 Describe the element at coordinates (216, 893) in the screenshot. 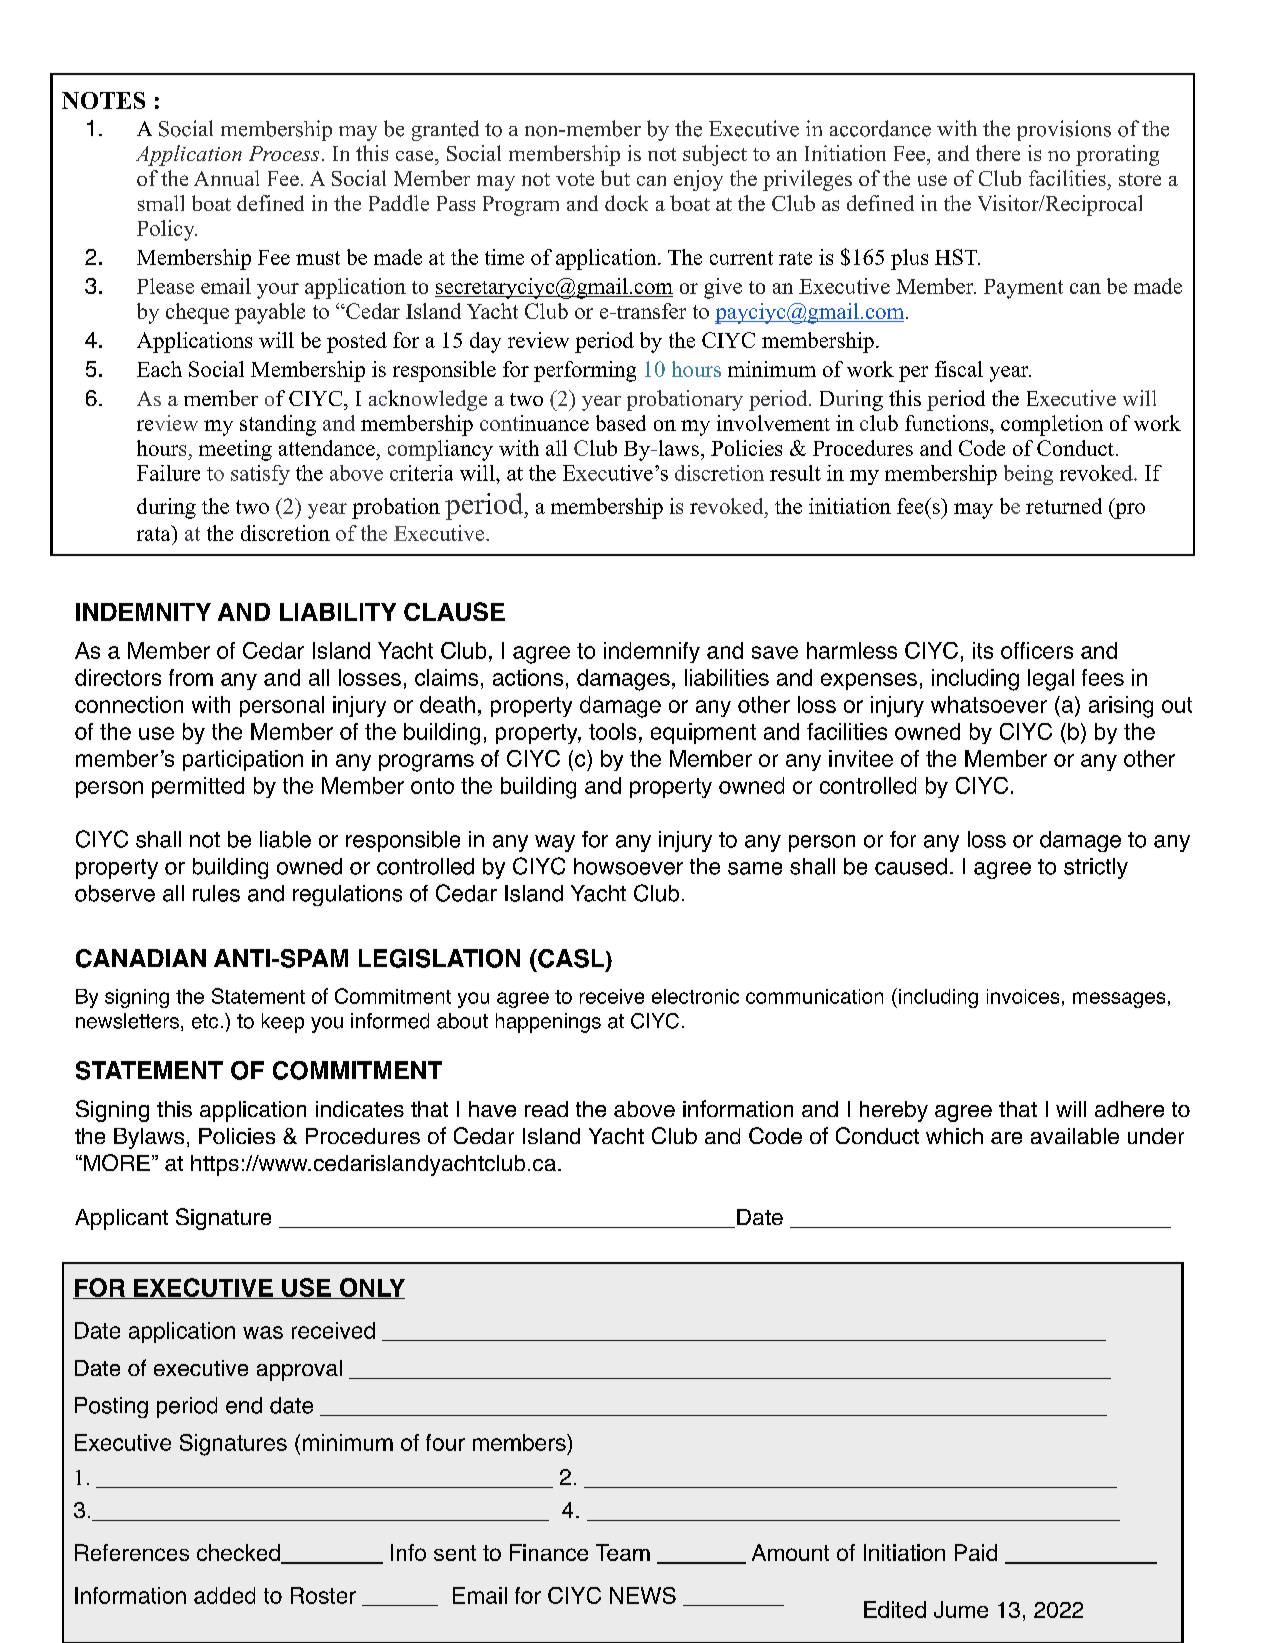

I see `rules` at that location.
